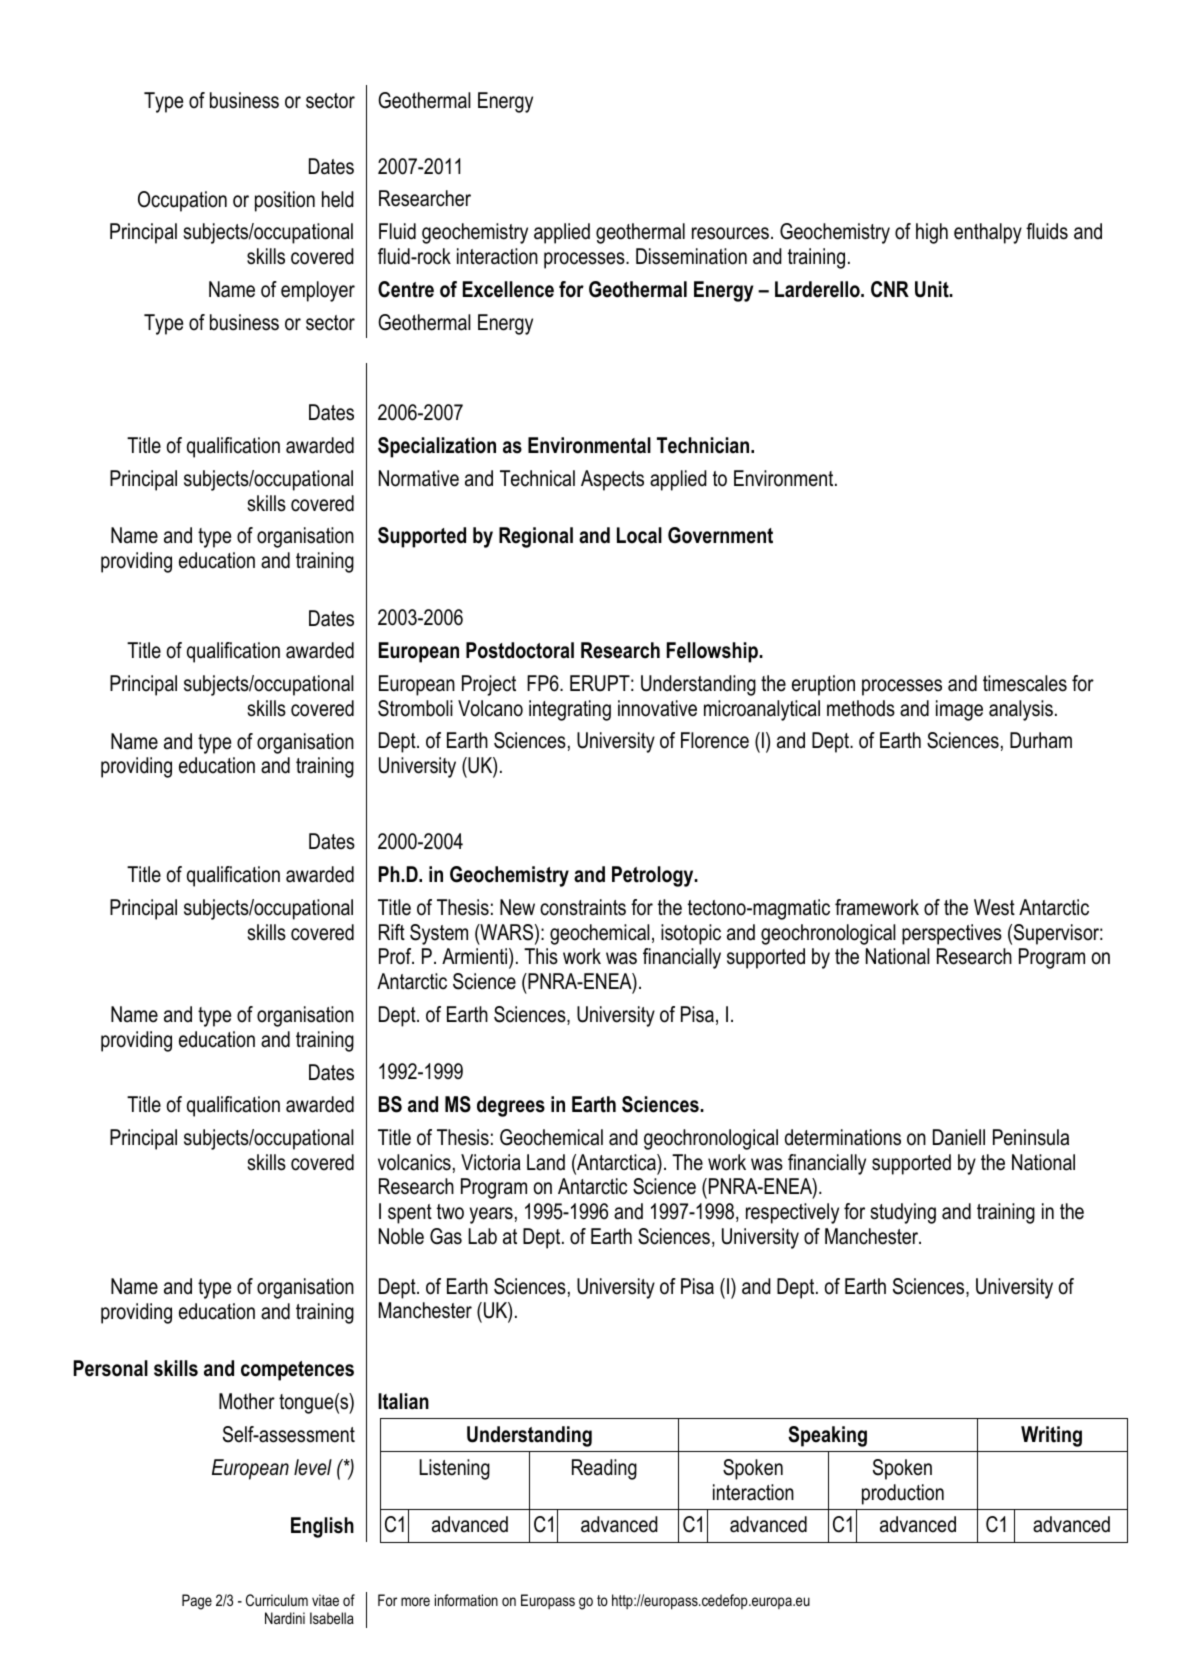  Describe the element at coordinates (903, 1213) in the screenshot. I see `studying` at that location.
